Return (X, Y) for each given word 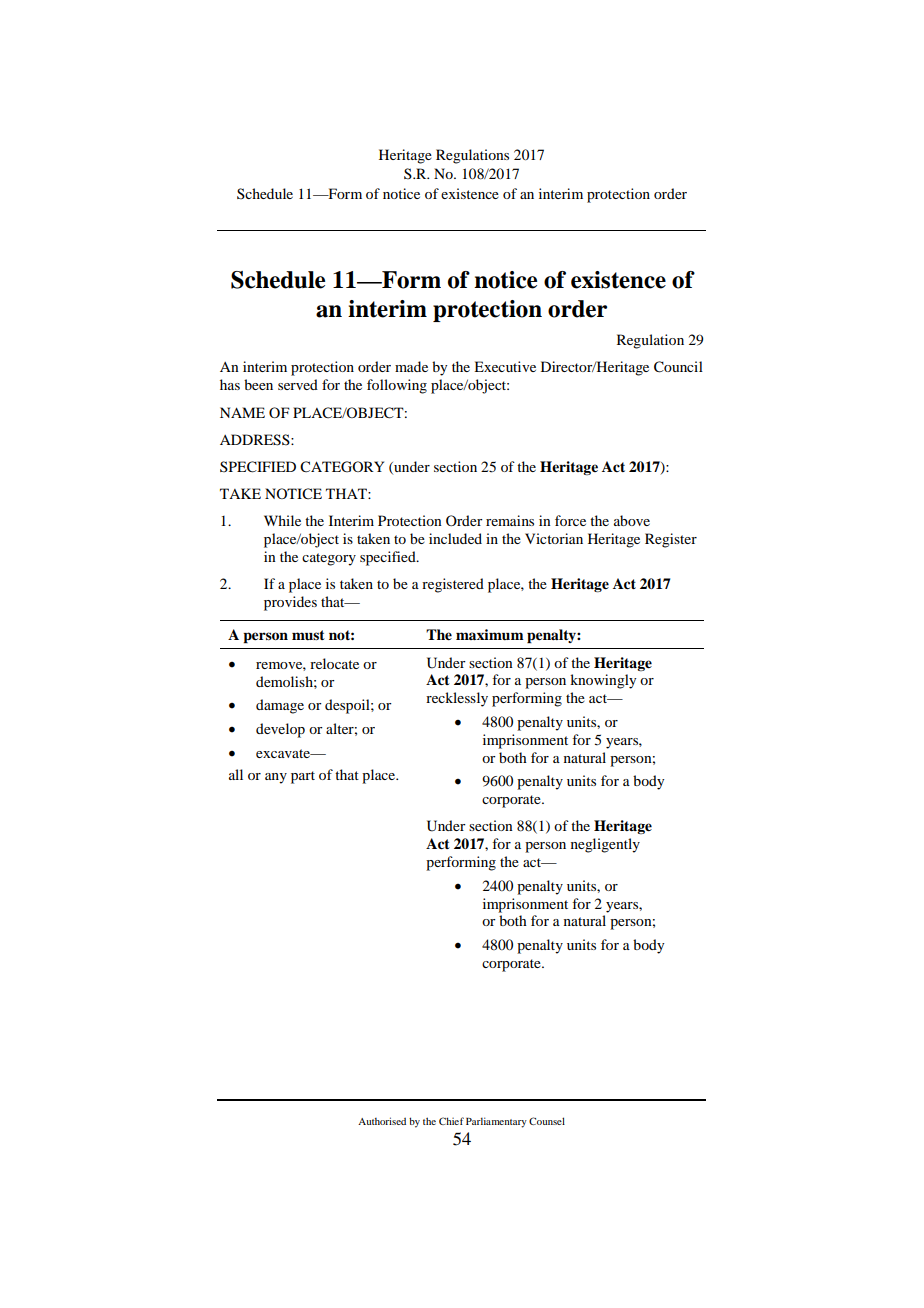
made (411, 366)
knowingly (603, 681)
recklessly (457, 699)
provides (290, 603)
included (455, 538)
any (276, 778)
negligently (605, 845)
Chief (451, 1121)
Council (678, 367)
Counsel (547, 1121)
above (632, 520)
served (298, 384)
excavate (284, 753)
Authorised (382, 1121)
